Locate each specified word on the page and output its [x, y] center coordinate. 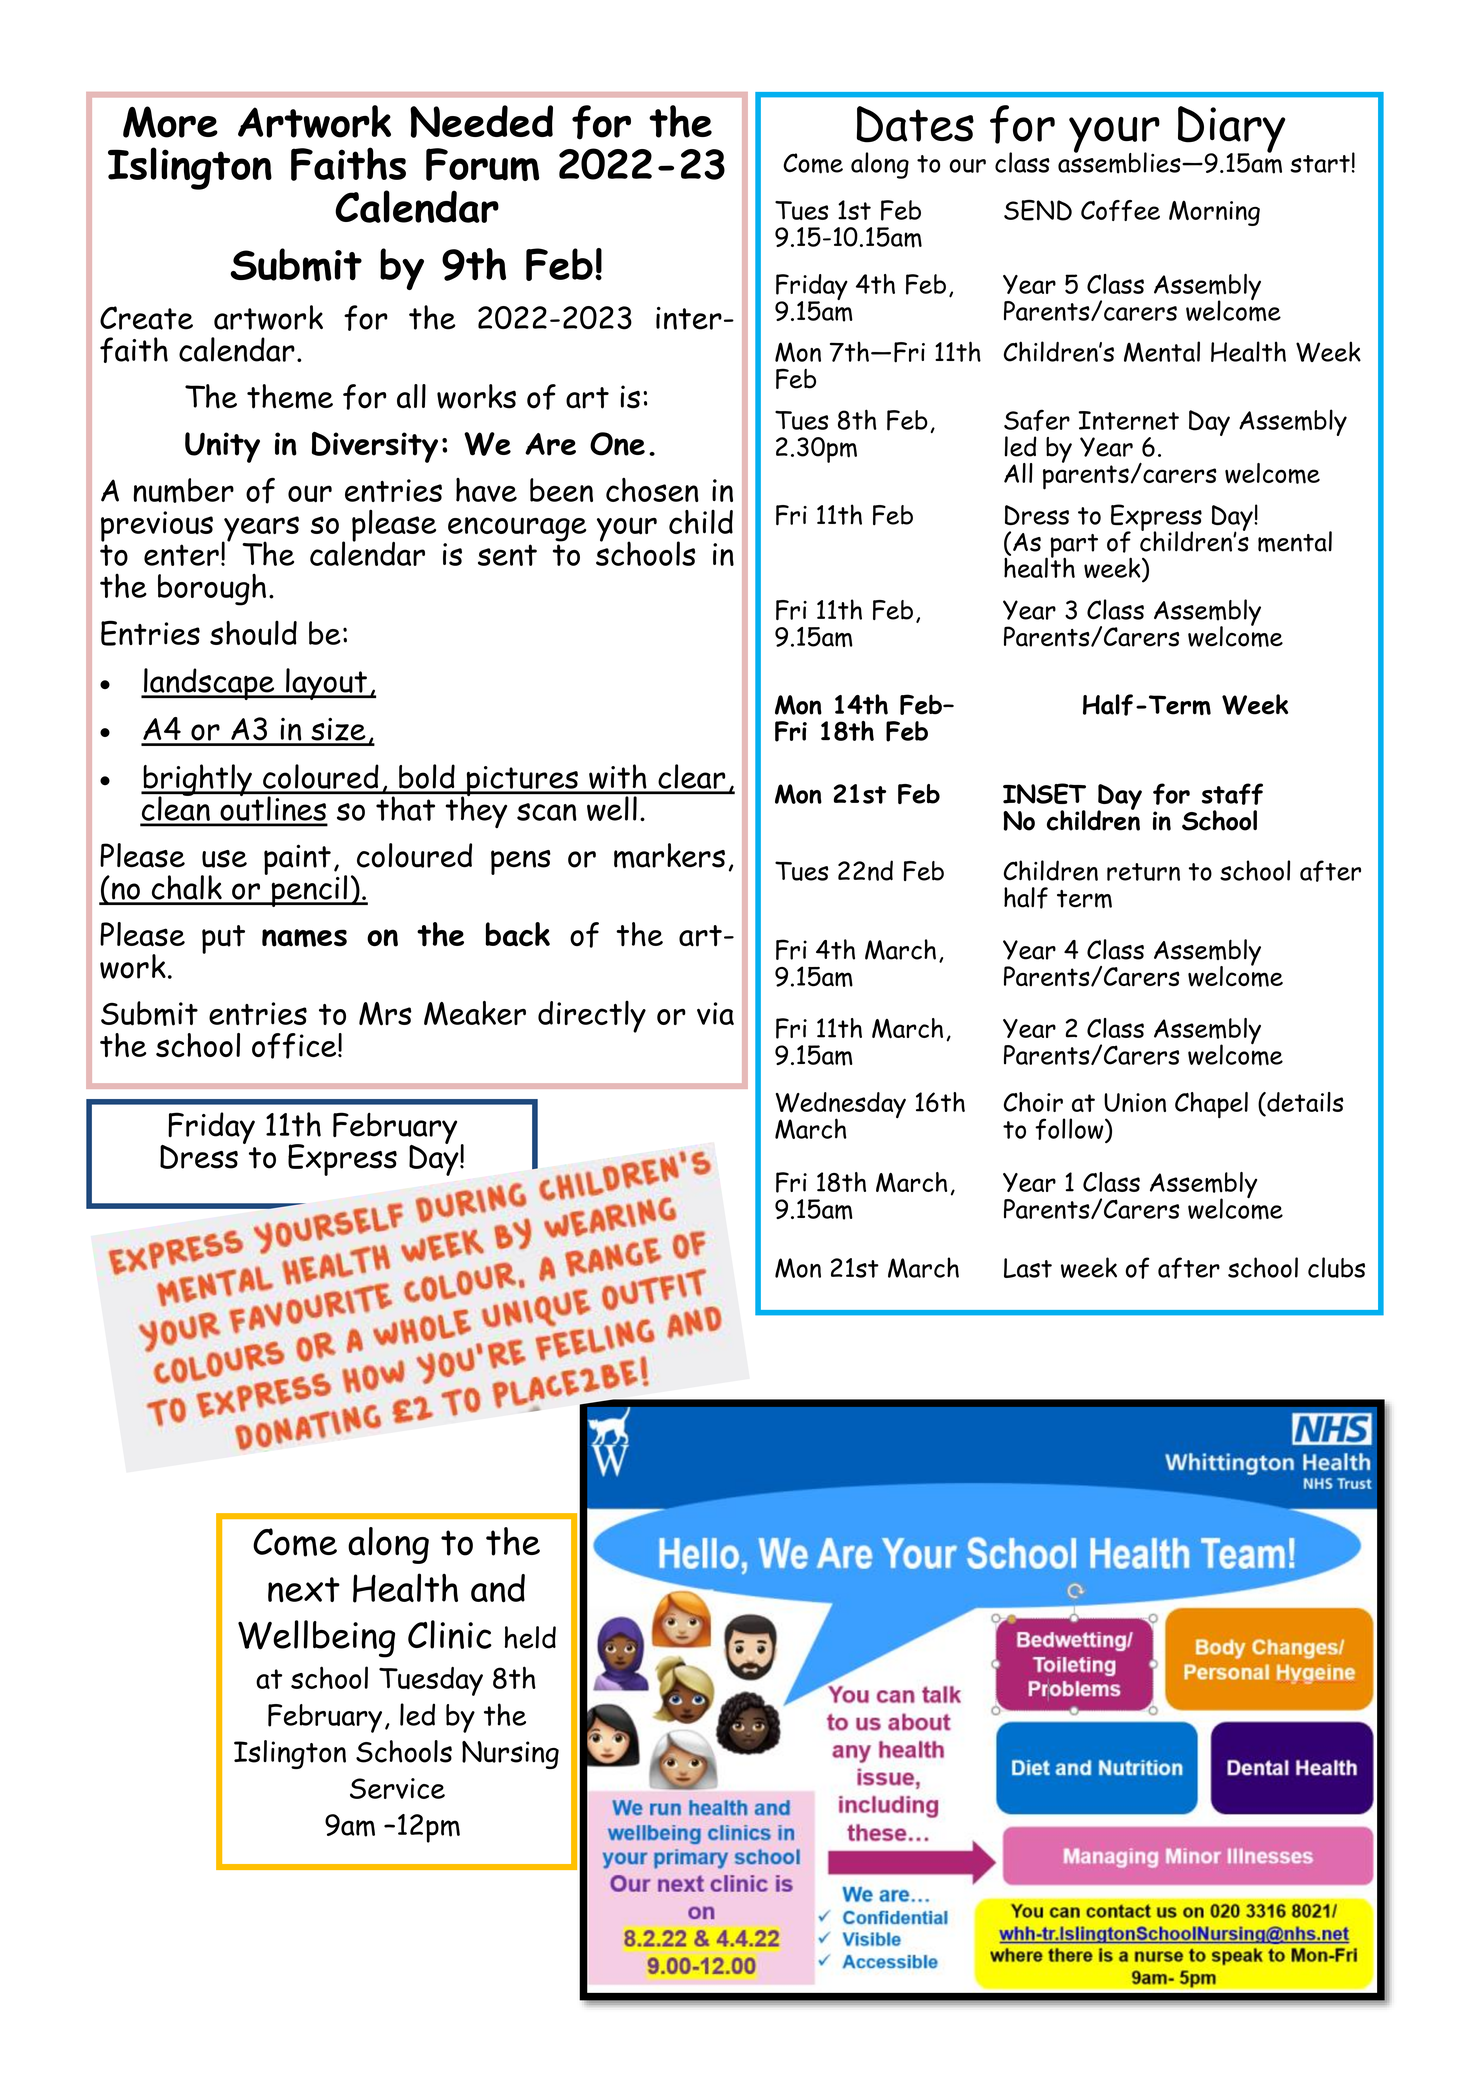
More [170, 122]
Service [397, 1788]
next [304, 1590]
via [715, 1013]
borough [212, 589]
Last [1028, 1268]
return [1143, 872]
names [304, 938]
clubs [1336, 1267]
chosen [652, 490]
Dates [915, 124]
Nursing [510, 1755]
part [1074, 547]
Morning [1214, 213]
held [530, 1637]
